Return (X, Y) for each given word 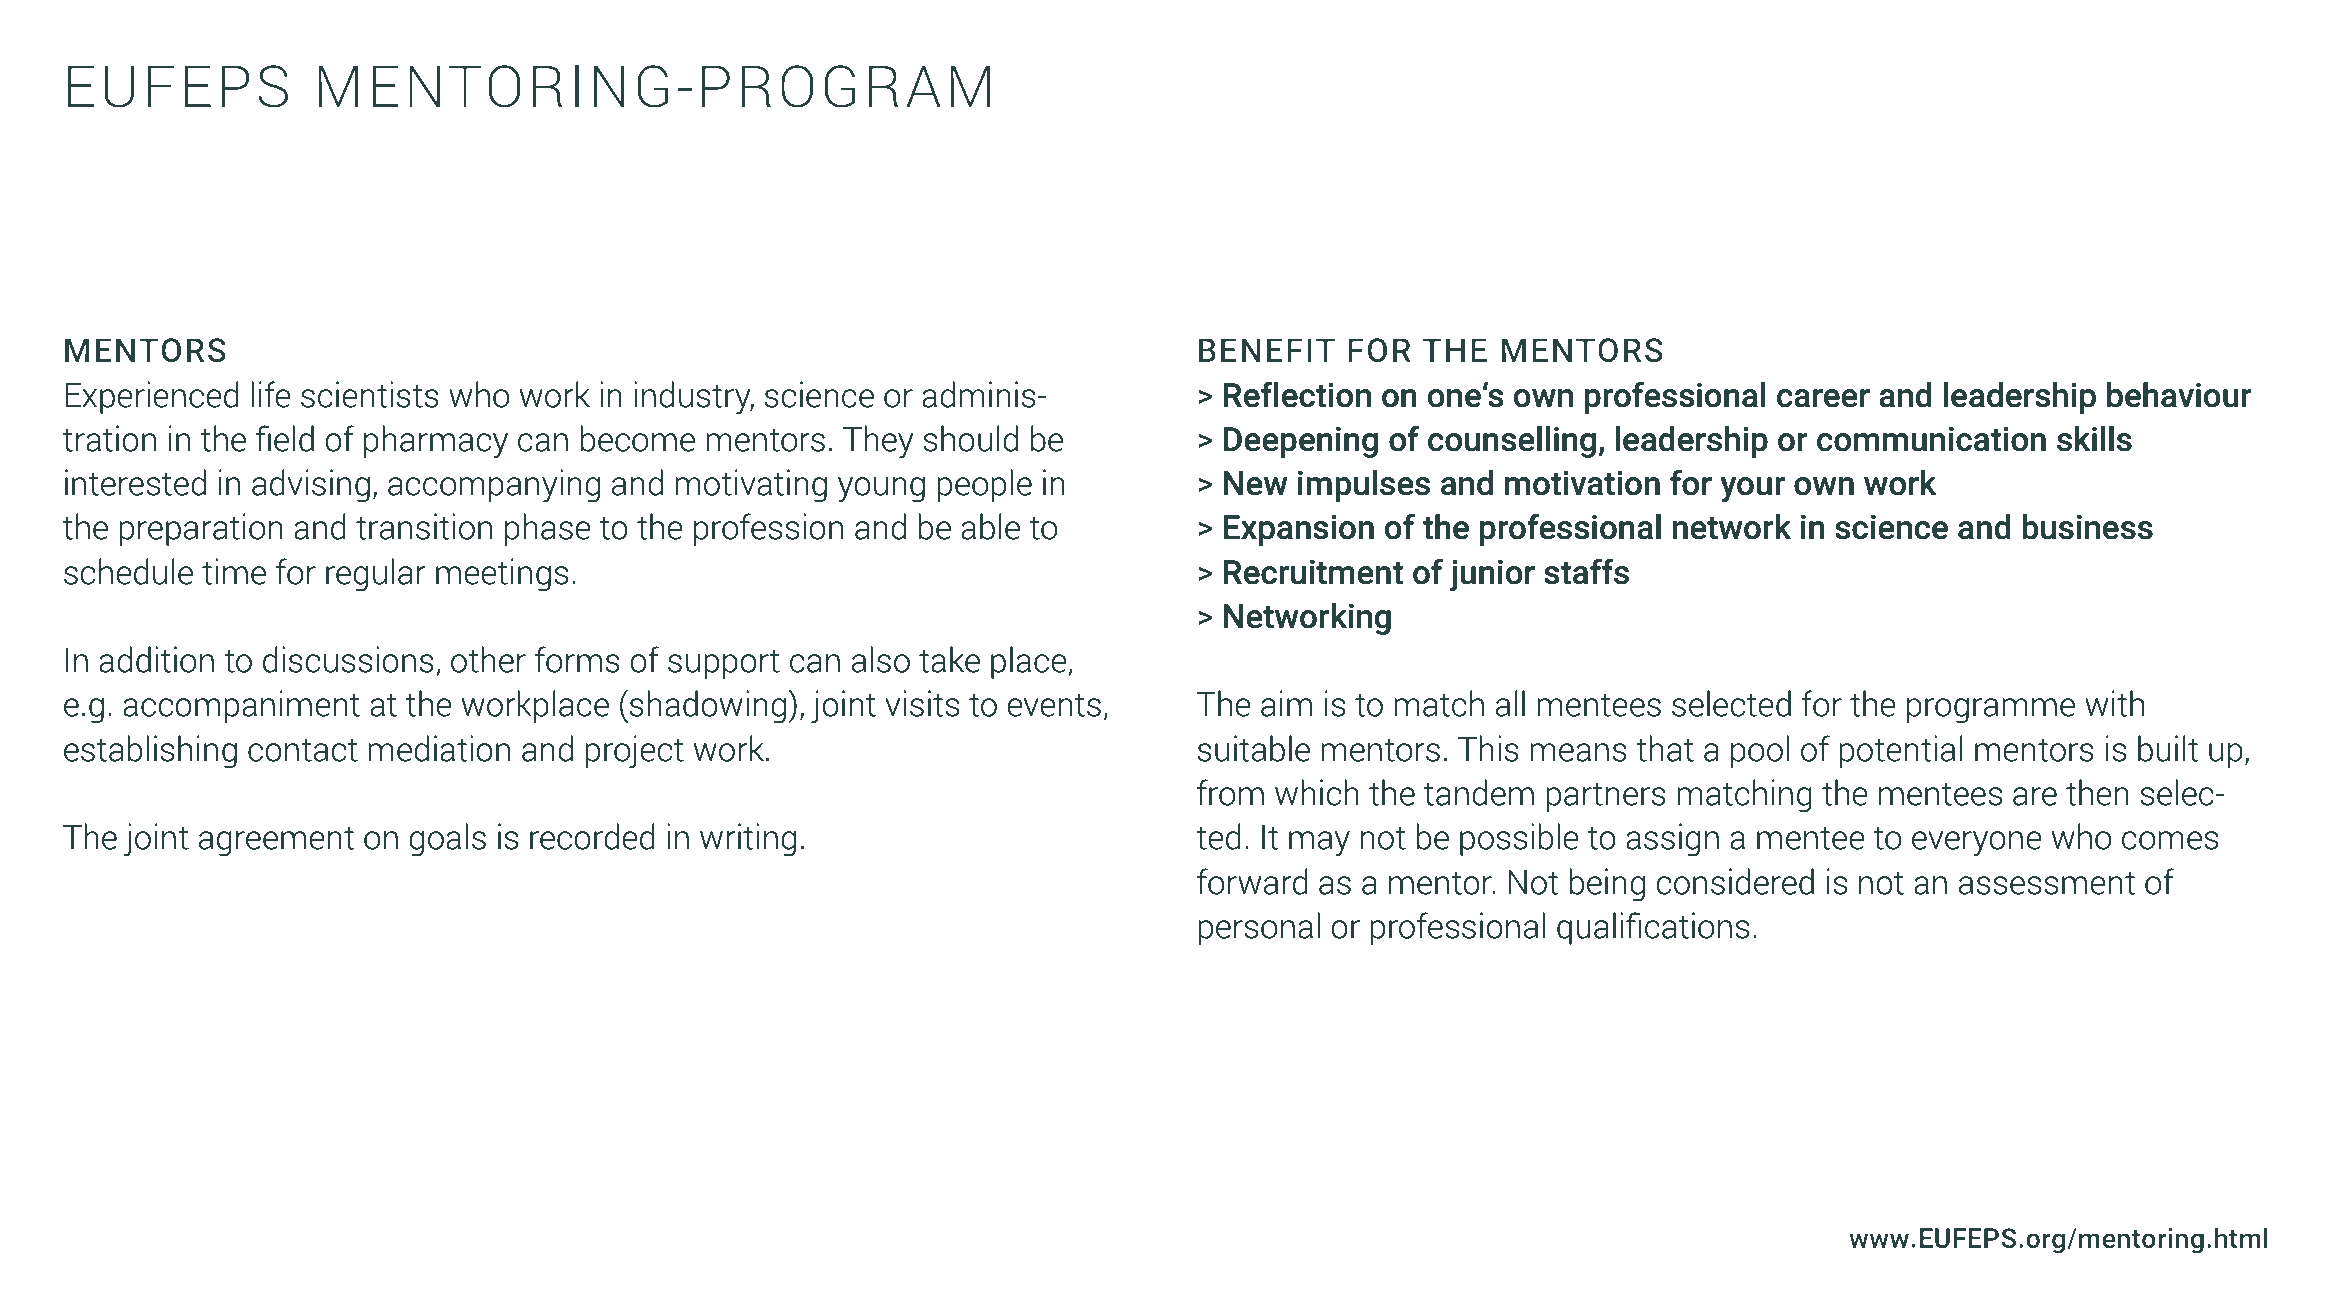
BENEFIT (1267, 350)
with (2114, 703)
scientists (370, 394)
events (1054, 705)
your (1752, 489)
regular (376, 575)
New (1256, 483)
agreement (276, 842)
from (1230, 792)
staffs (1586, 571)
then (2097, 792)
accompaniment (241, 706)
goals (447, 840)
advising (311, 486)
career (1823, 398)
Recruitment (1313, 572)
